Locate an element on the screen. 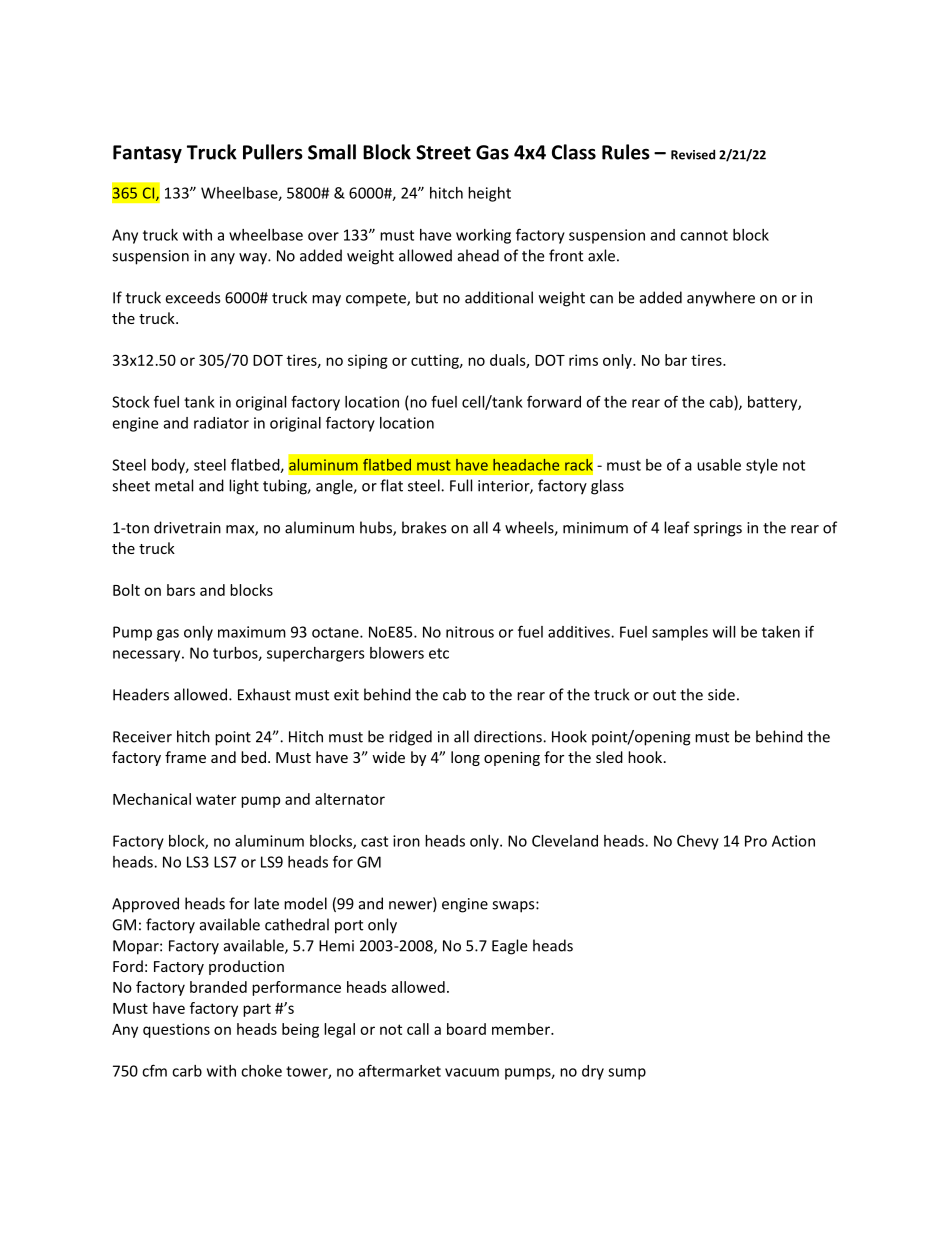 This screenshot has width=952, height=1233. Fantasy is located at coordinates (147, 154).
